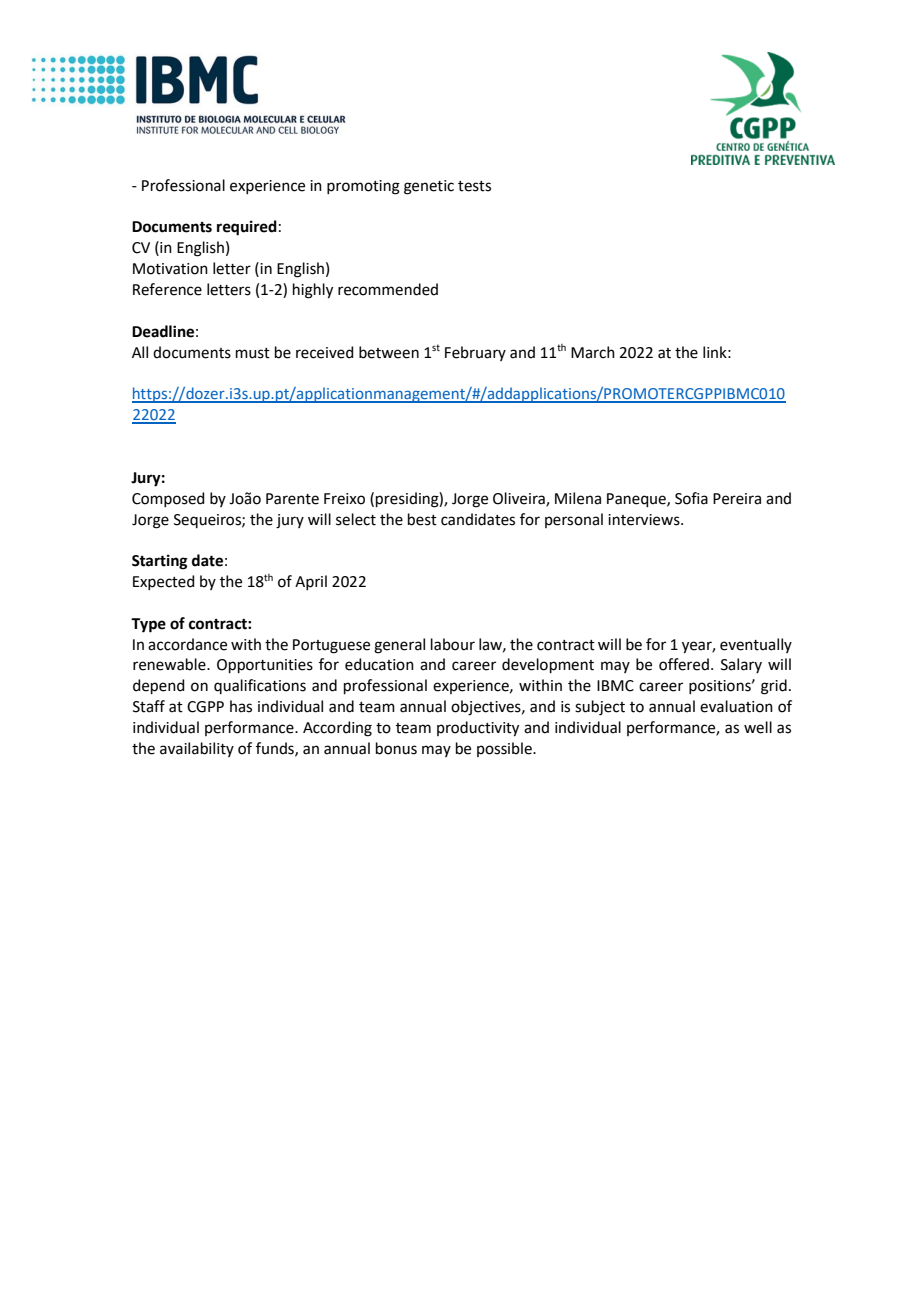 This document has width=924, height=1308. What do you see at coordinates (429, 187) in the document?
I see `genetic` at bounding box center [429, 187].
